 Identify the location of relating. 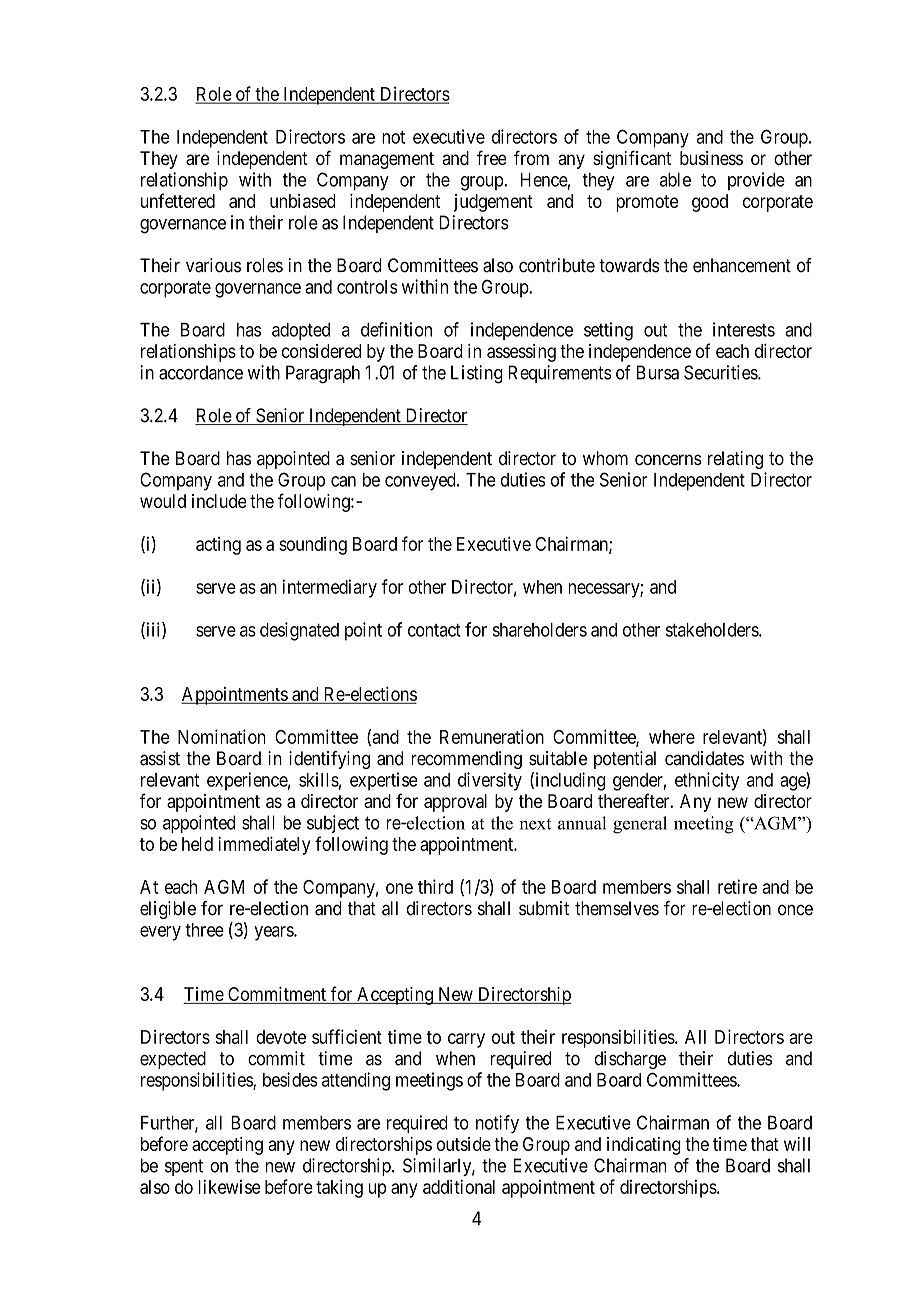
(735, 460).
